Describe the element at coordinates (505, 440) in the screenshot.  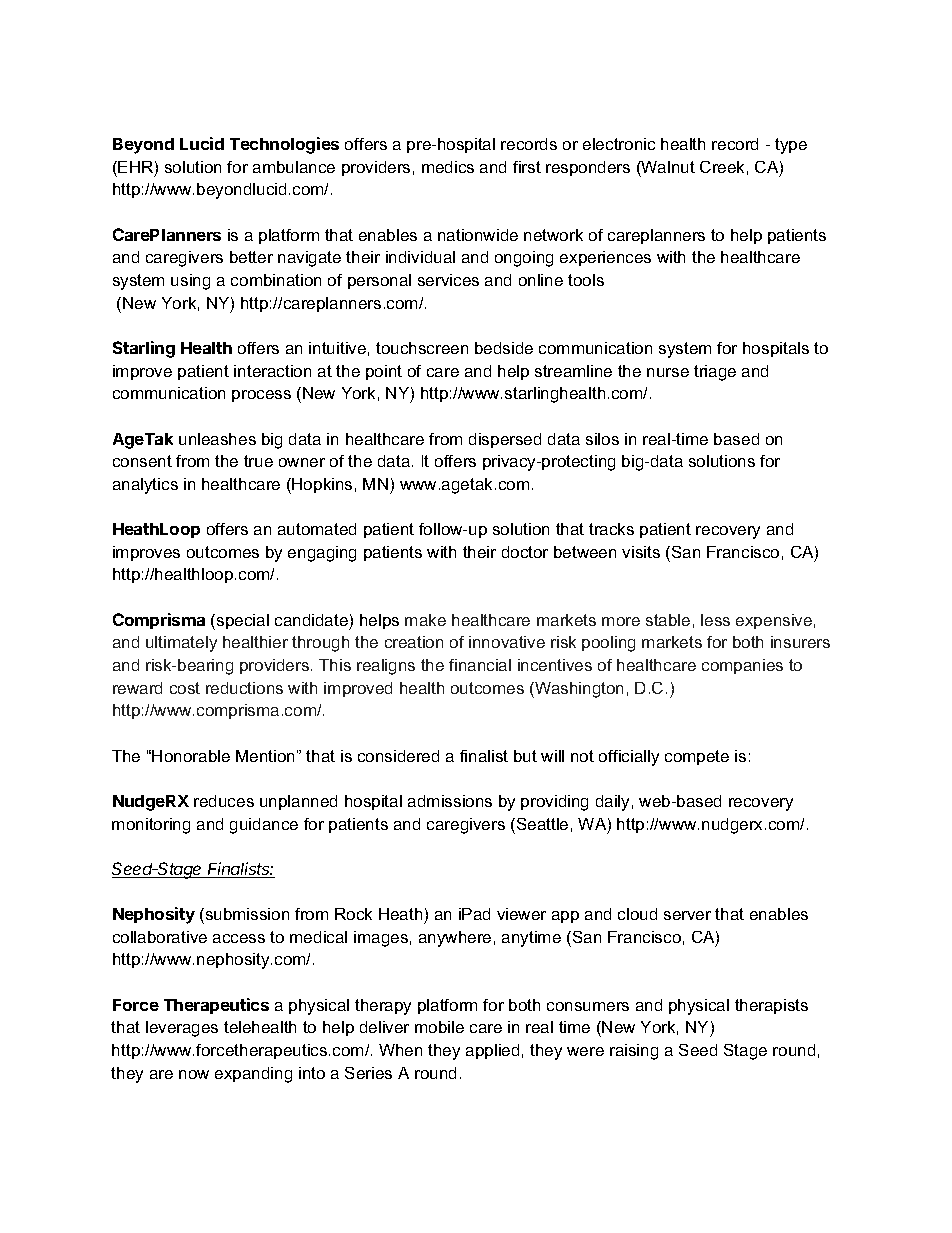
I see `dispersed` at that location.
